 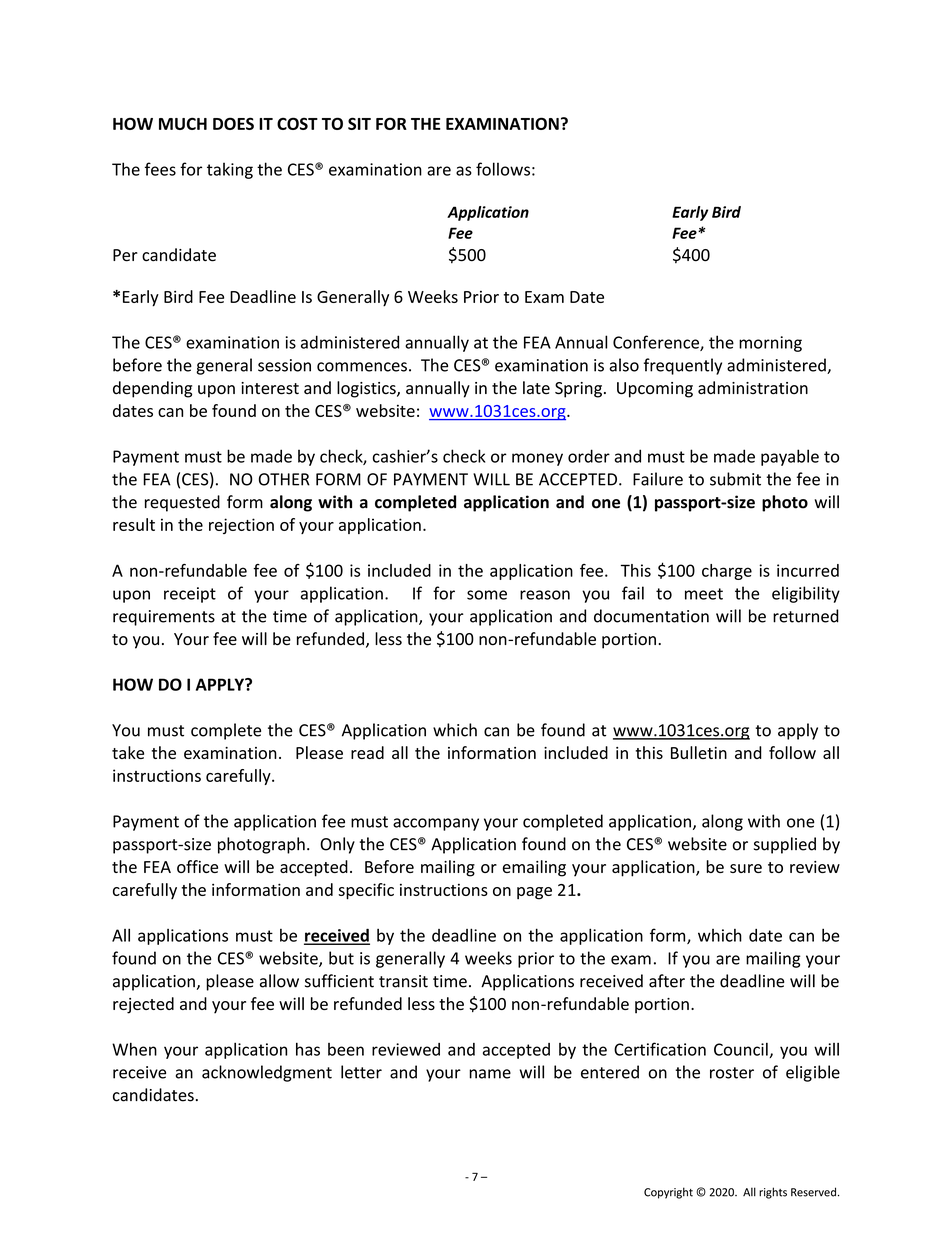 What do you see at coordinates (490, 1074) in the document?
I see `name` at bounding box center [490, 1074].
